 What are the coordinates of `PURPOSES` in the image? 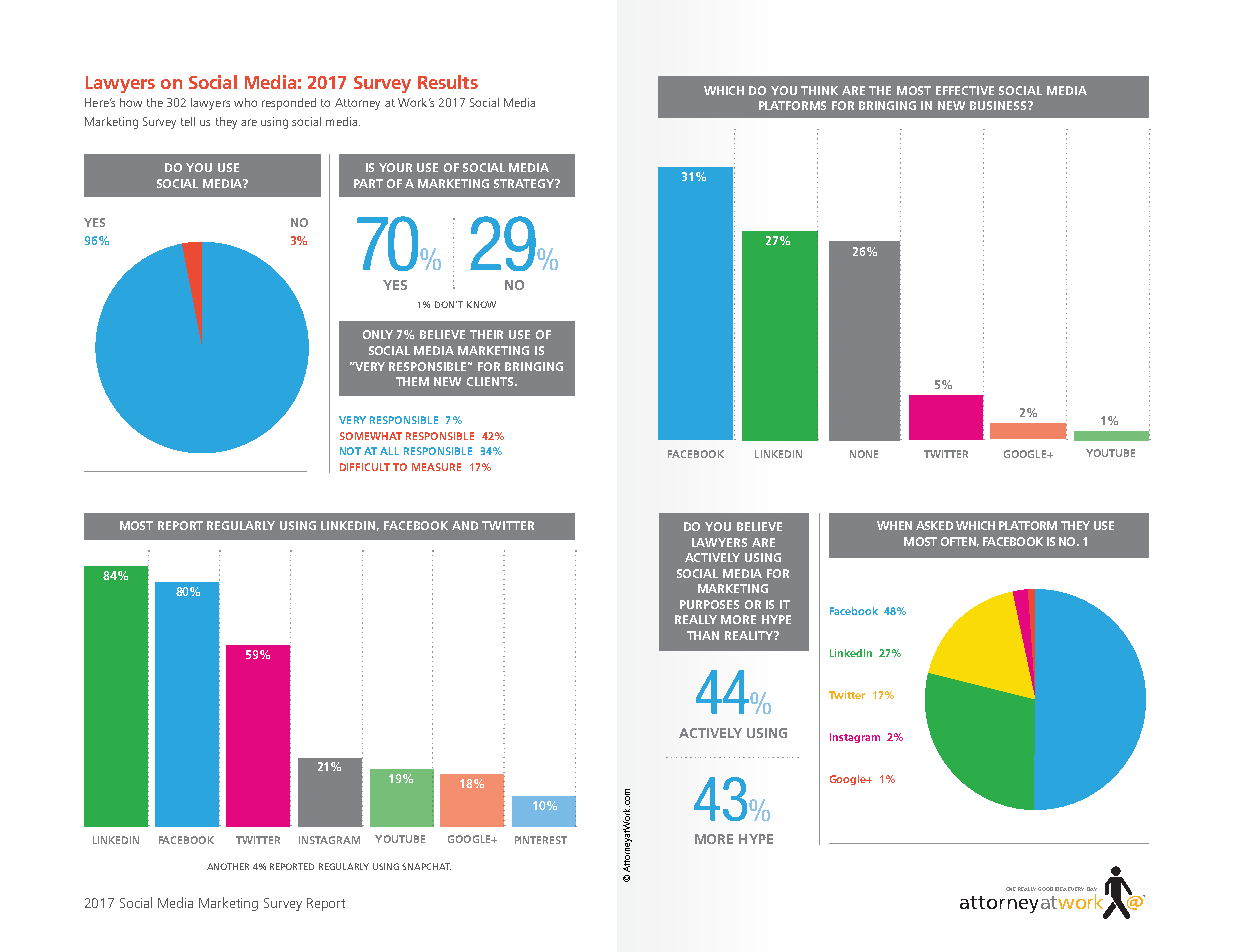 It's located at (709, 604).
